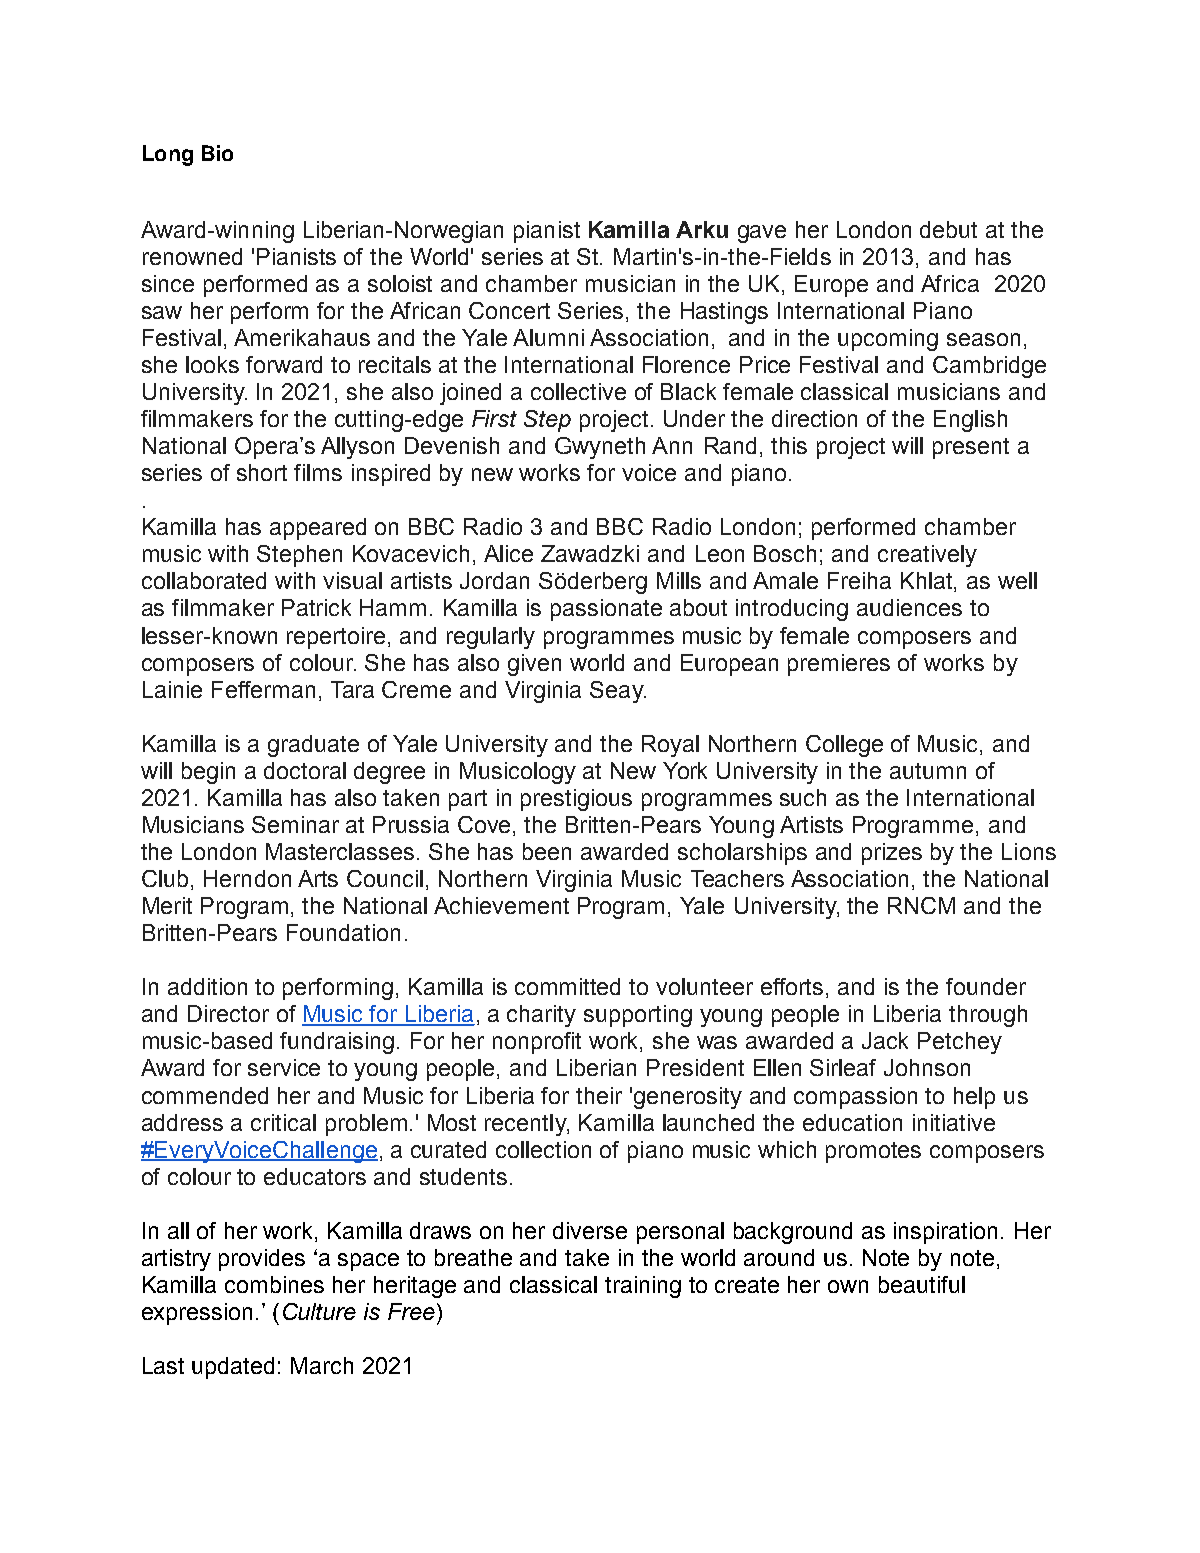 The width and height of the image is (1200, 1553). I want to click on present, so click(971, 448).
